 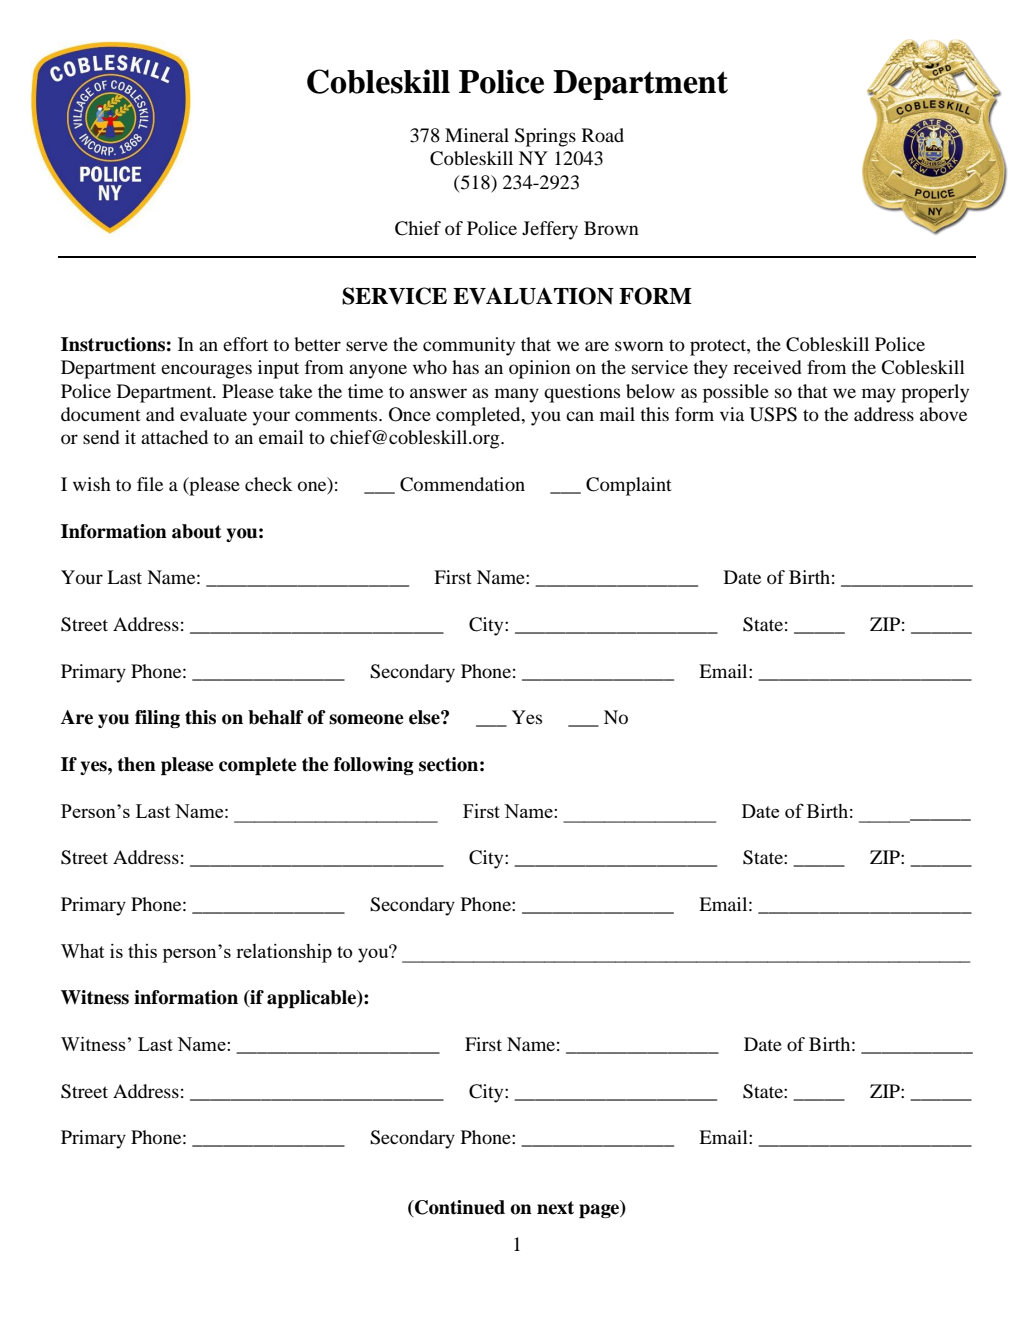 I want to click on Road, so click(x=603, y=135).
